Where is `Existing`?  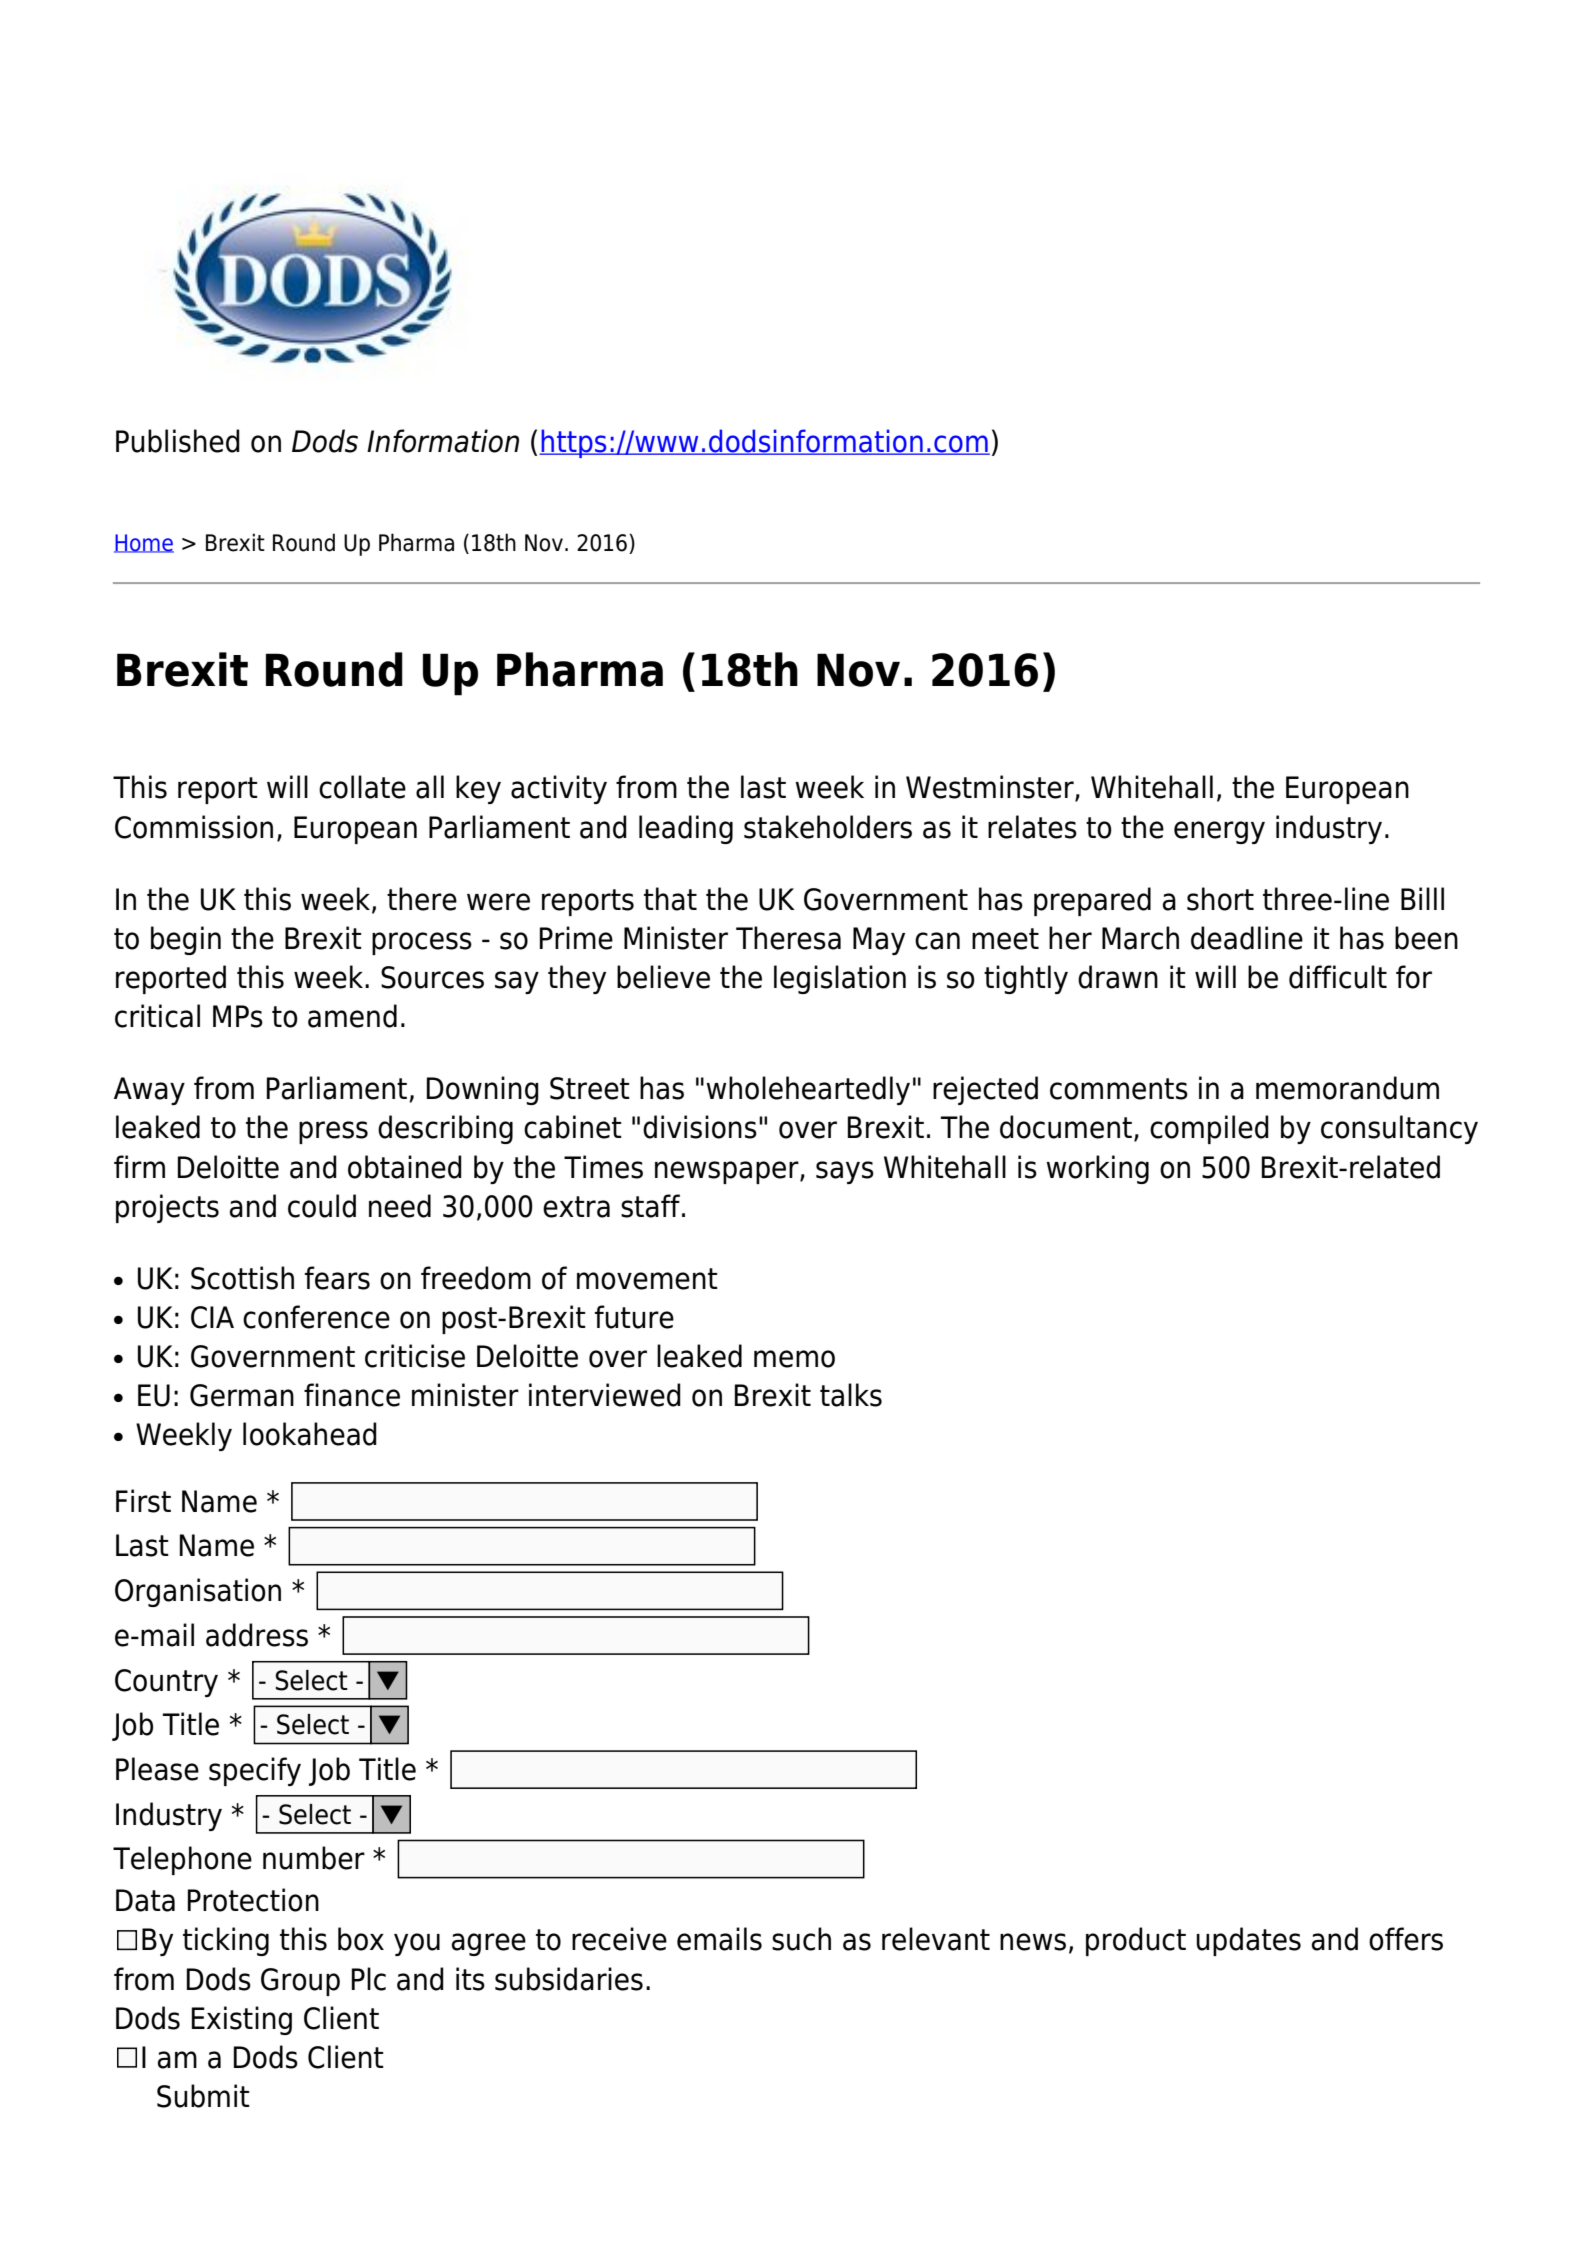
Existing is located at coordinates (242, 2020).
